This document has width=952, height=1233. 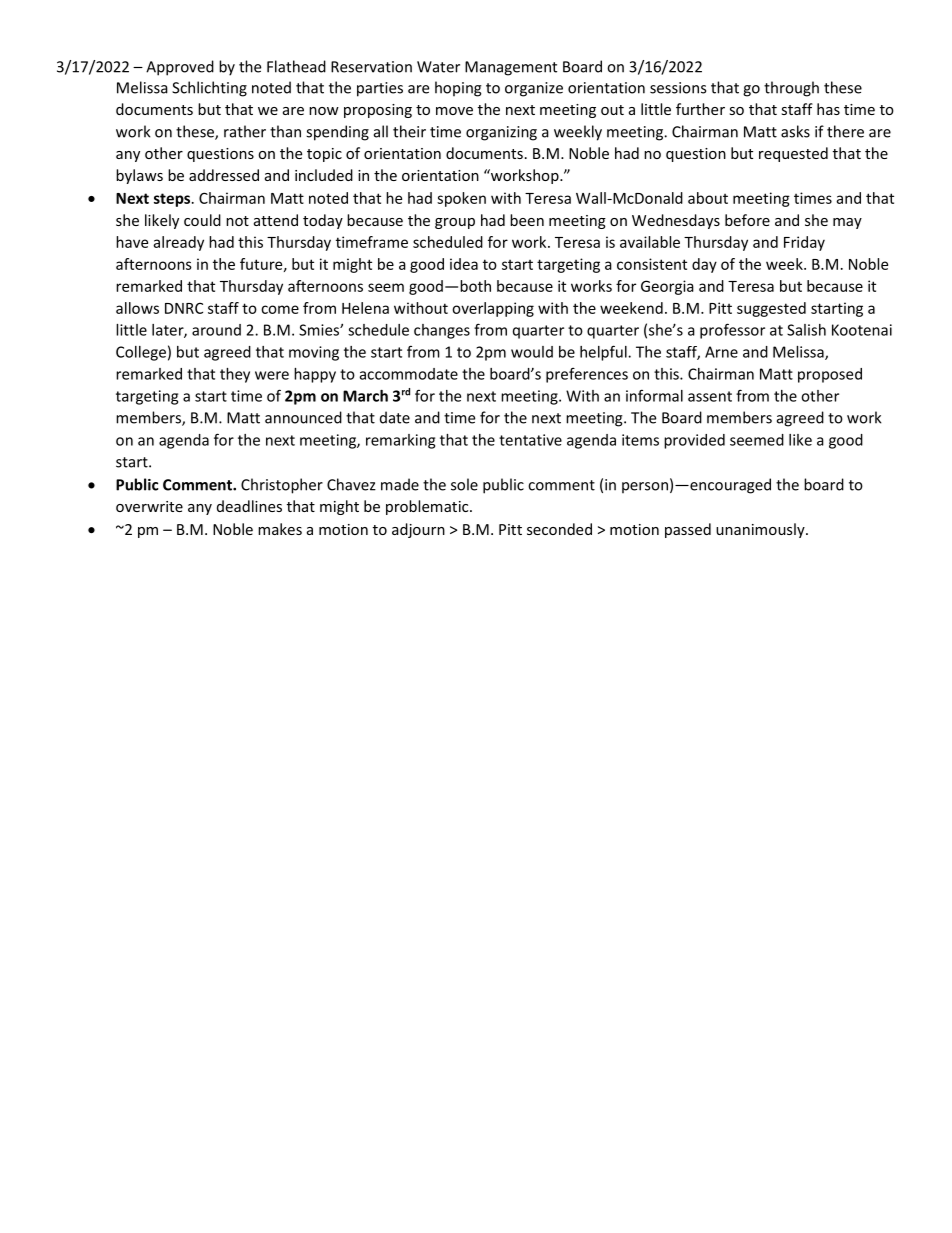 I want to click on problematic, so click(x=428, y=507).
